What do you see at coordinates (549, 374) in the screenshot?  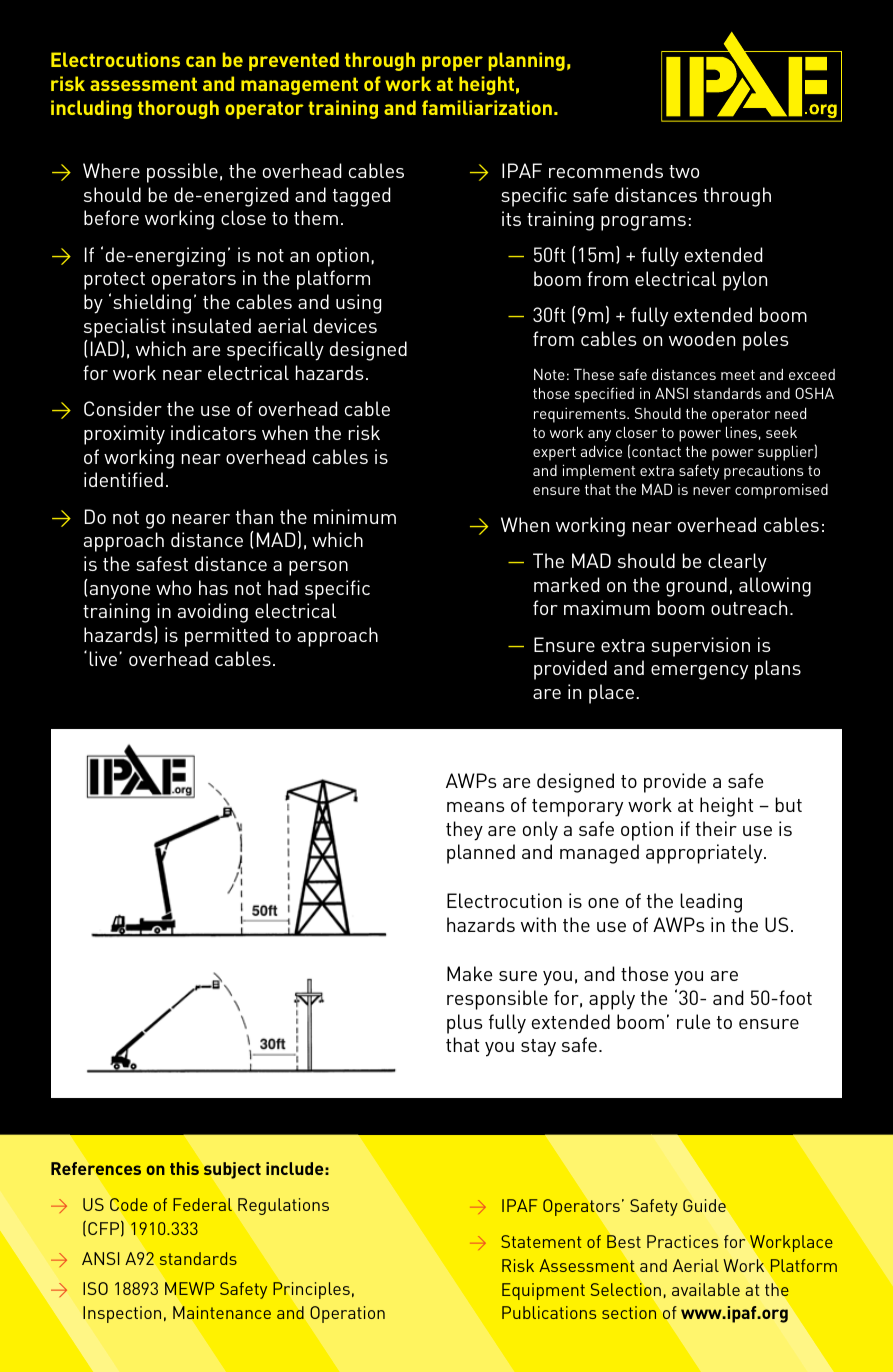 I see `Note` at bounding box center [549, 374].
